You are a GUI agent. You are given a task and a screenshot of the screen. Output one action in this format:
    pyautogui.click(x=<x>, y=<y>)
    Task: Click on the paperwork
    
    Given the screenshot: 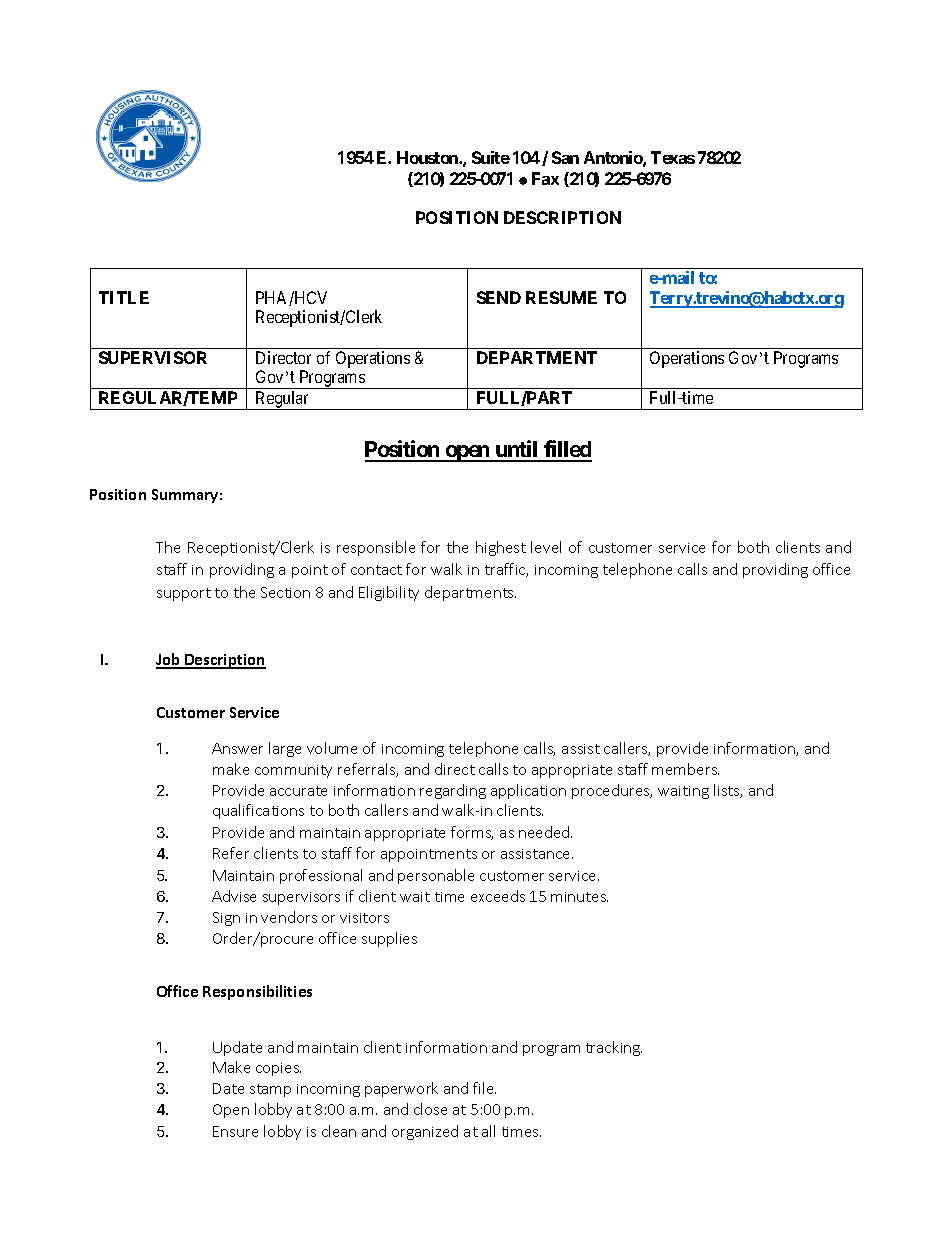 What is the action you would take?
    pyautogui.click(x=401, y=1089)
